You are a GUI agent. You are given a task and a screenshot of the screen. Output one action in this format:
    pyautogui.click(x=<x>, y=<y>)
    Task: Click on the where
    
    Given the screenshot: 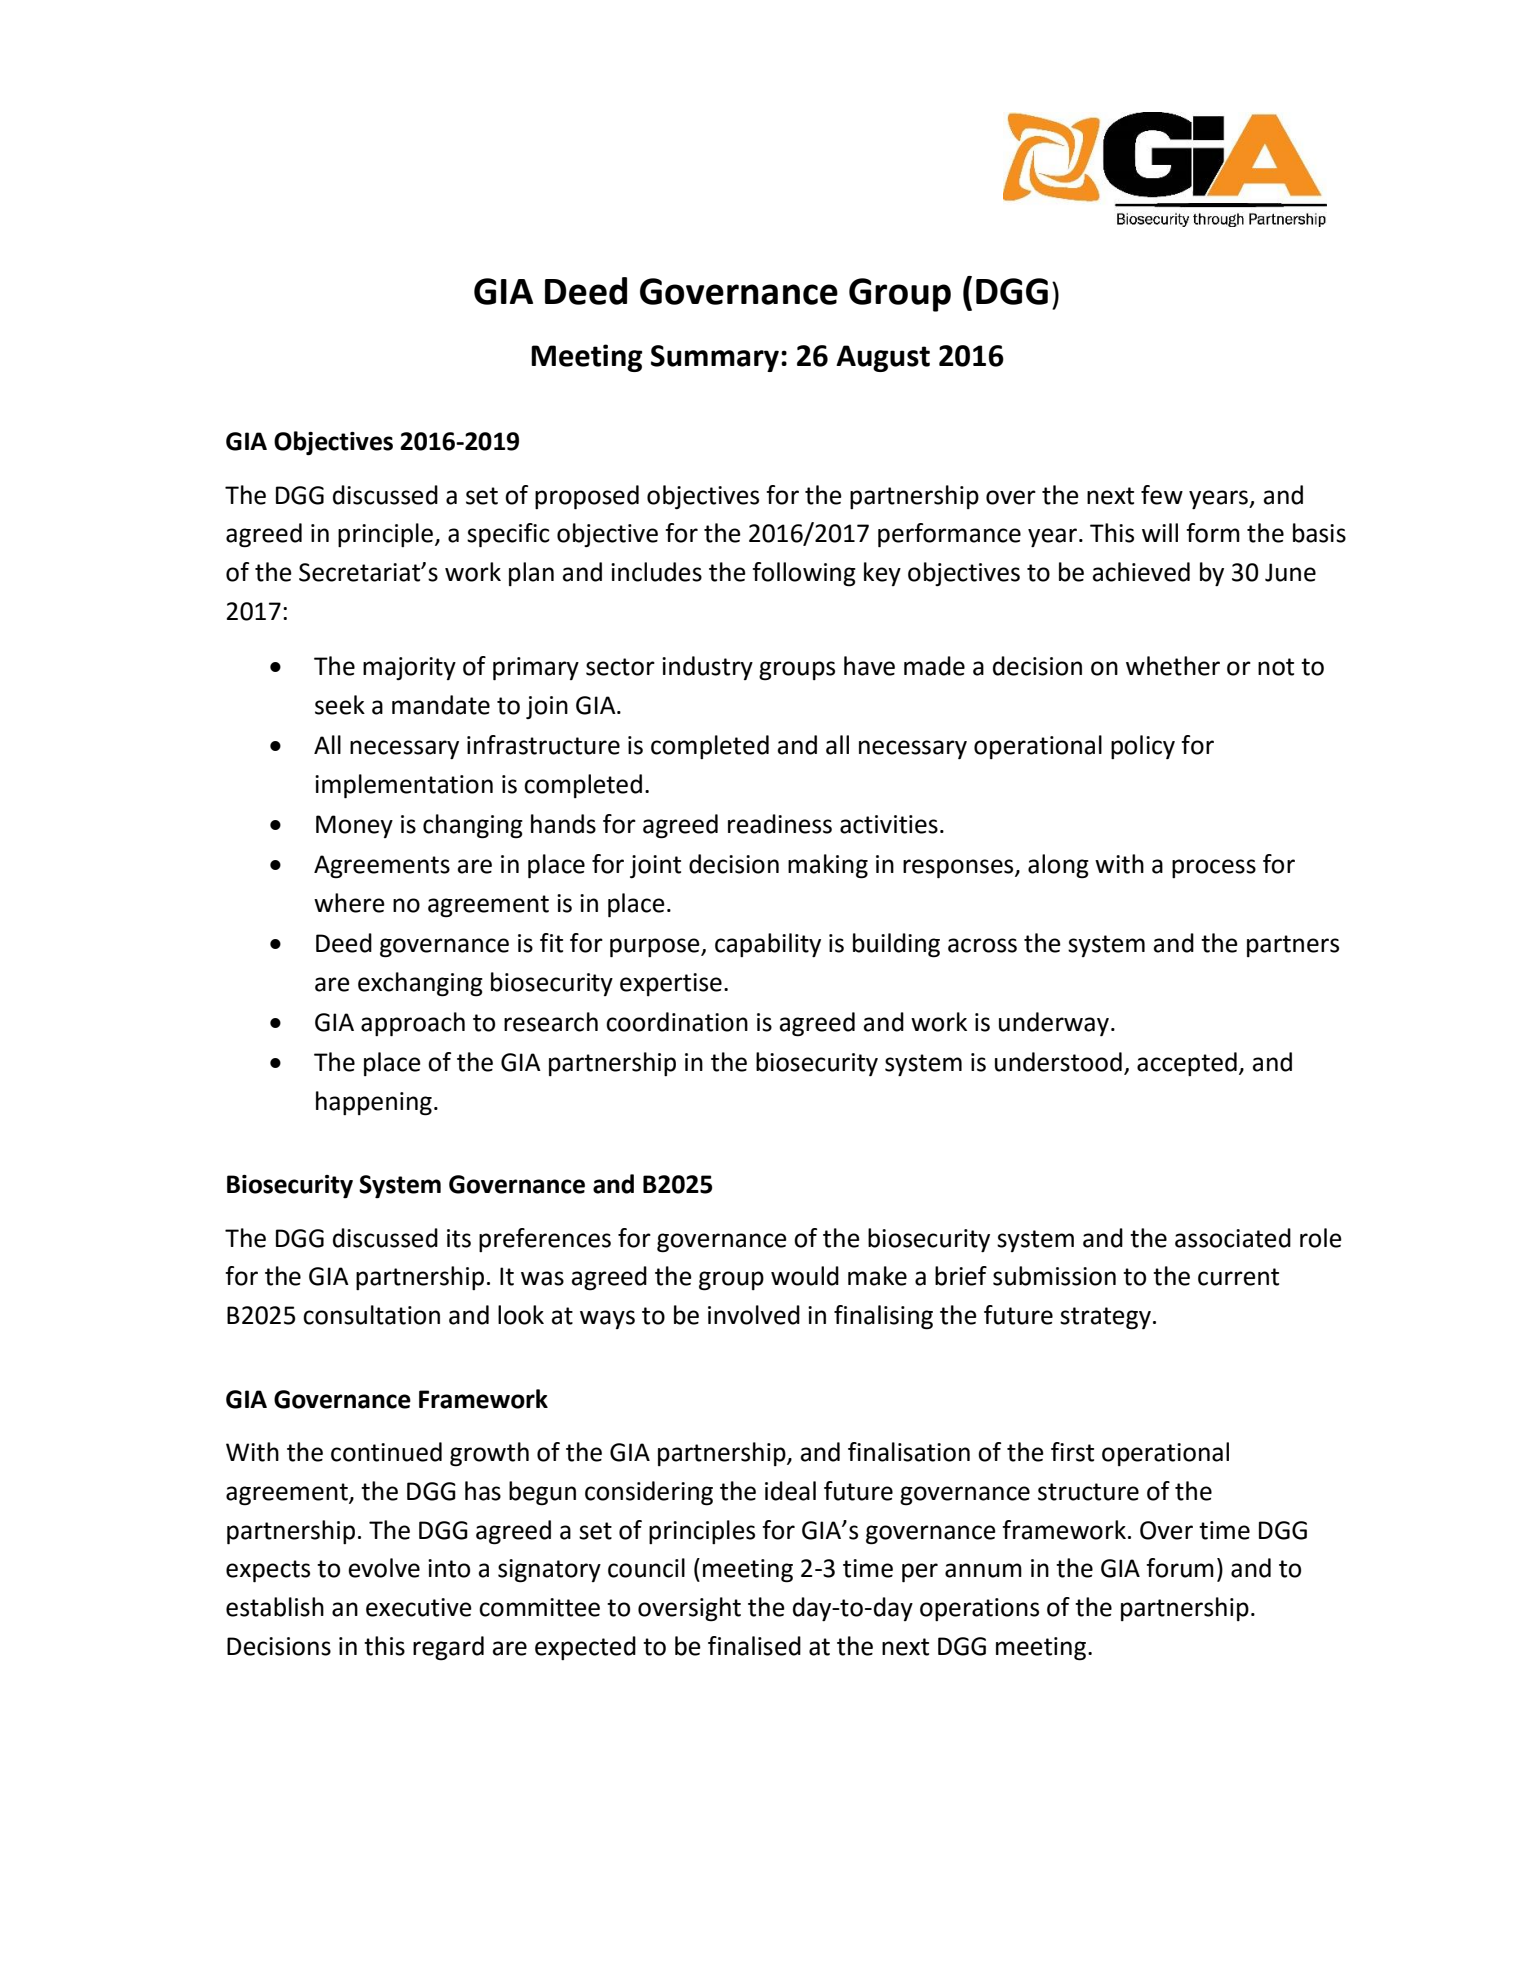 What is the action you would take?
    pyautogui.click(x=349, y=903)
